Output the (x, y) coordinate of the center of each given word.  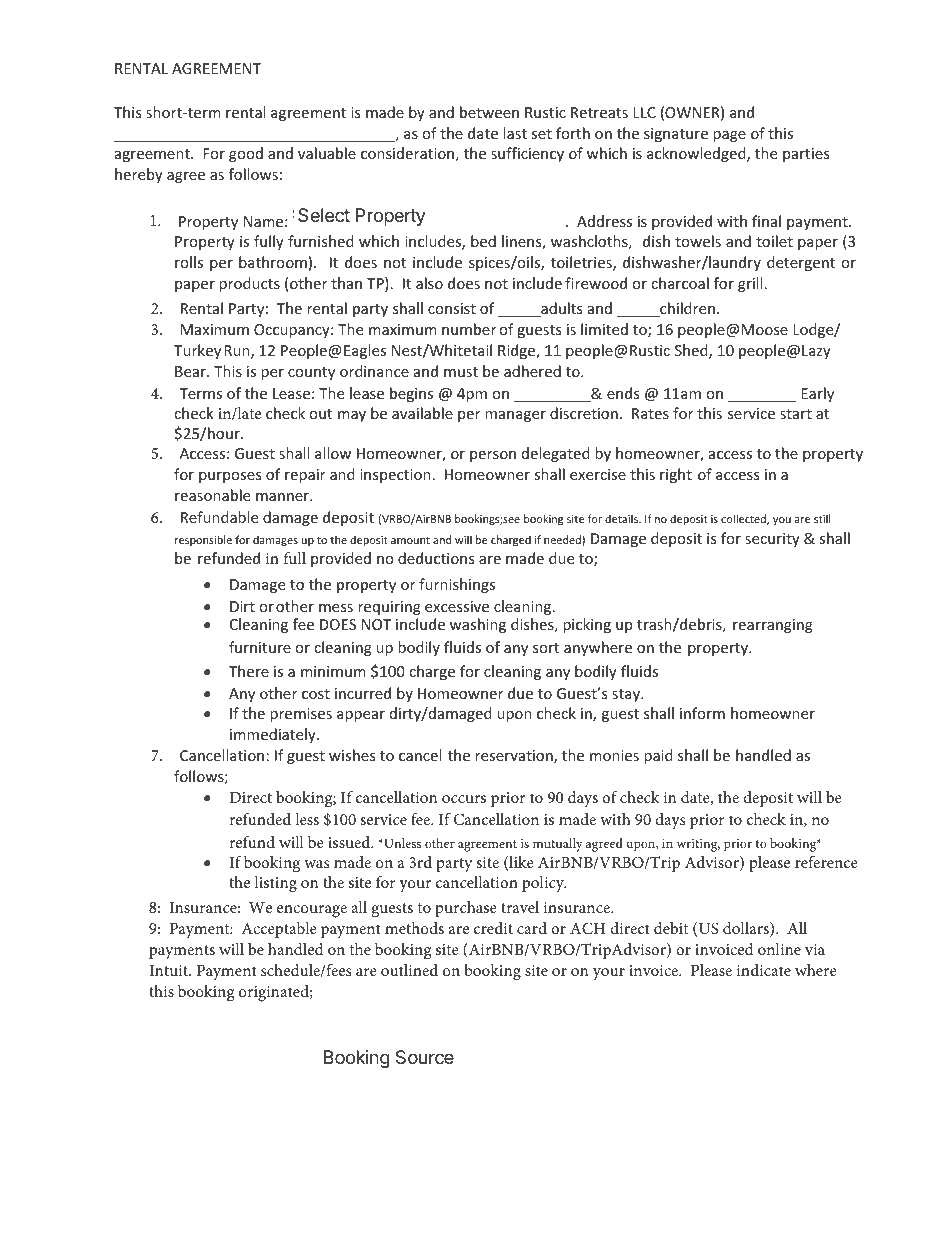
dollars (747, 929)
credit (493, 928)
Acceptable (279, 930)
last (515, 133)
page (729, 136)
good (246, 154)
